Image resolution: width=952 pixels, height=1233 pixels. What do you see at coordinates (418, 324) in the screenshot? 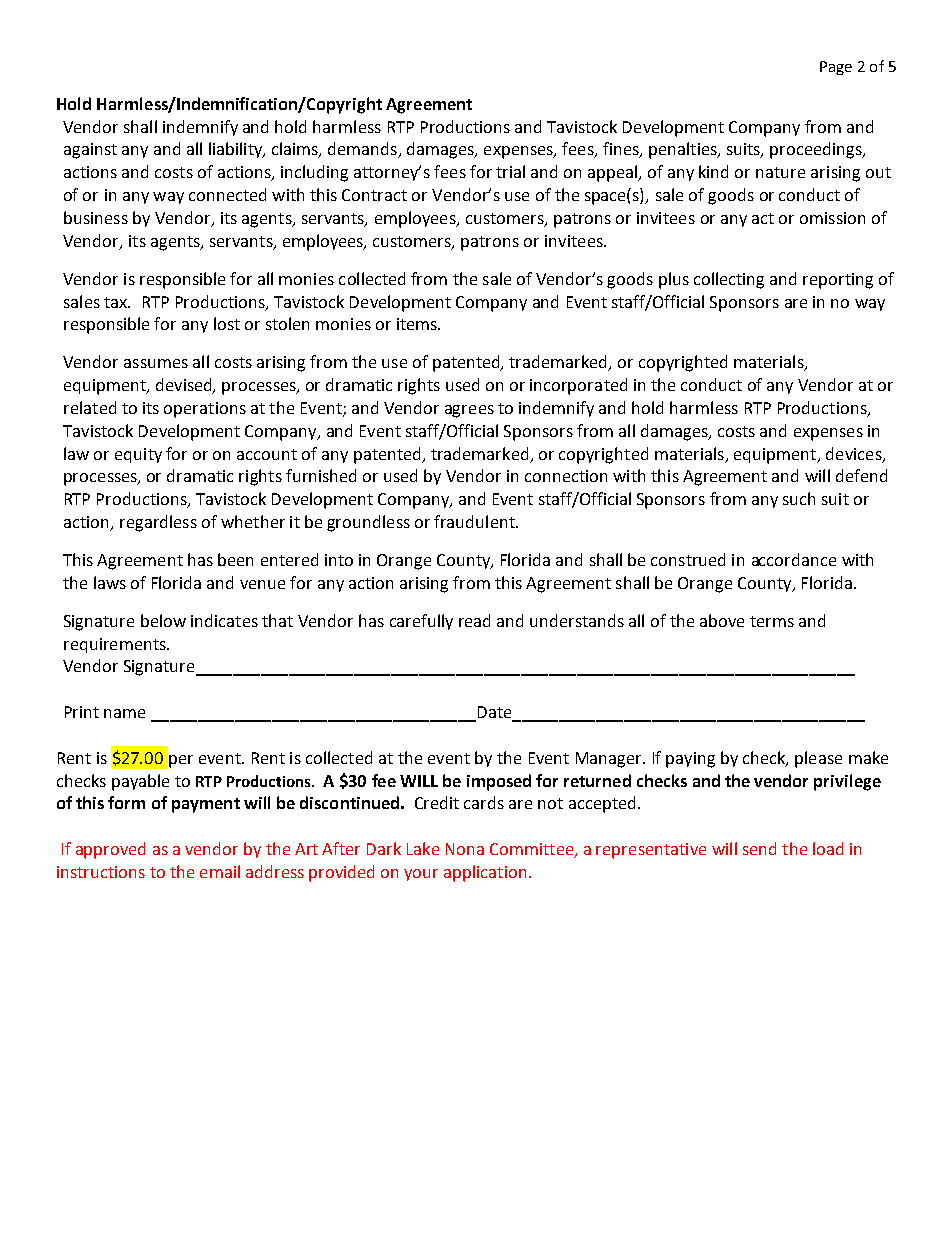
I see `items` at bounding box center [418, 324].
